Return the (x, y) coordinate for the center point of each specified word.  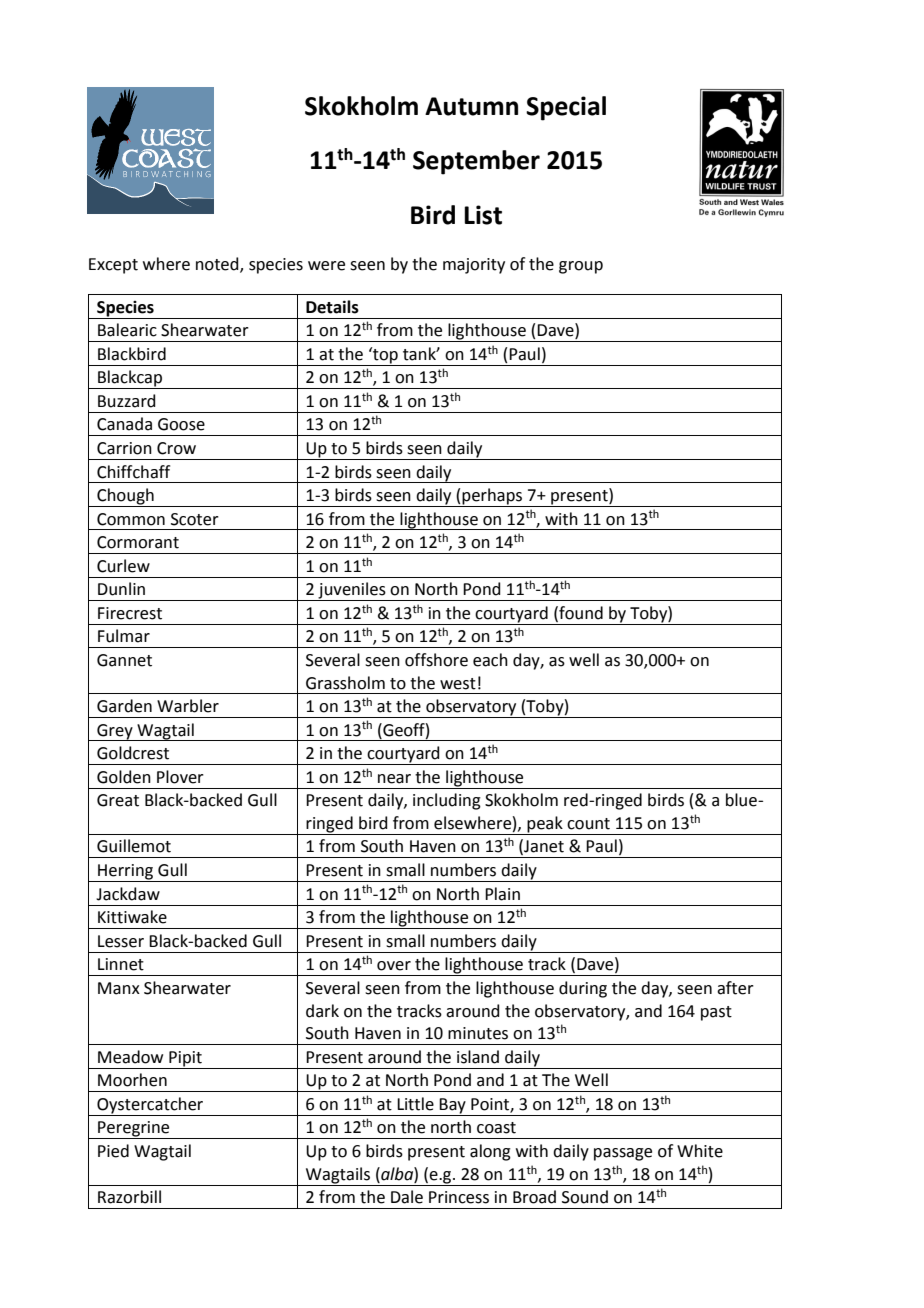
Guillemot (134, 846)
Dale (407, 1197)
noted (218, 265)
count (588, 824)
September (476, 162)
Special (566, 108)
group (581, 267)
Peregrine (134, 1130)
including (447, 801)
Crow (176, 448)
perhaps (492, 497)
